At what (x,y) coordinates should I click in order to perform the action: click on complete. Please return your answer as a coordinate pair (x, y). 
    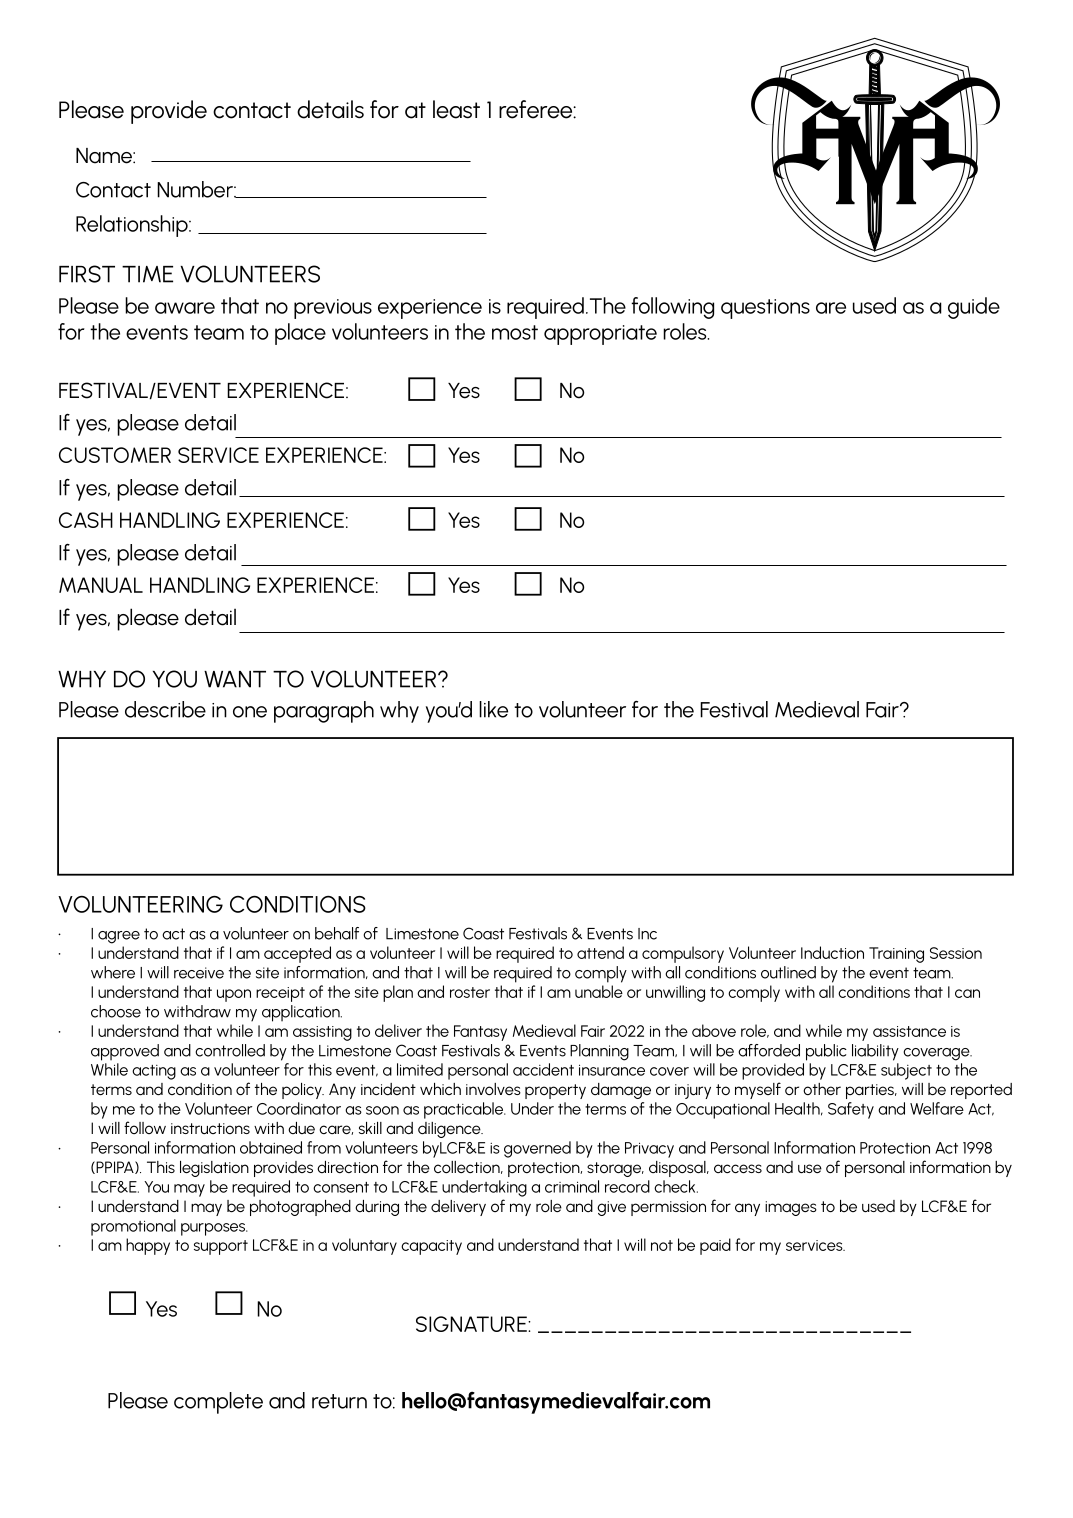
    Looking at the image, I should click on (218, 1403).
